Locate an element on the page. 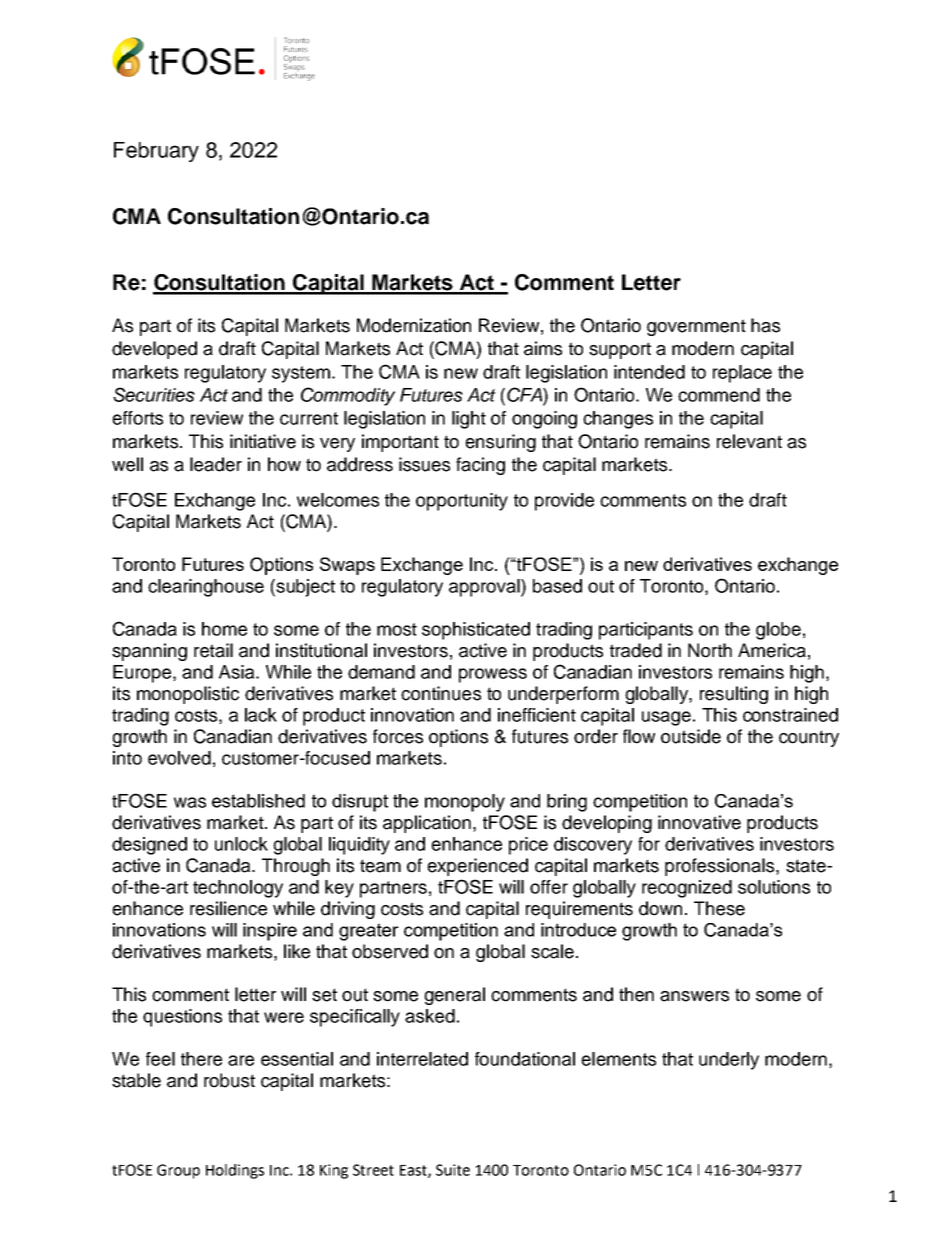 The image size is (952, 1233). has is located at coordinates (765, 325).
